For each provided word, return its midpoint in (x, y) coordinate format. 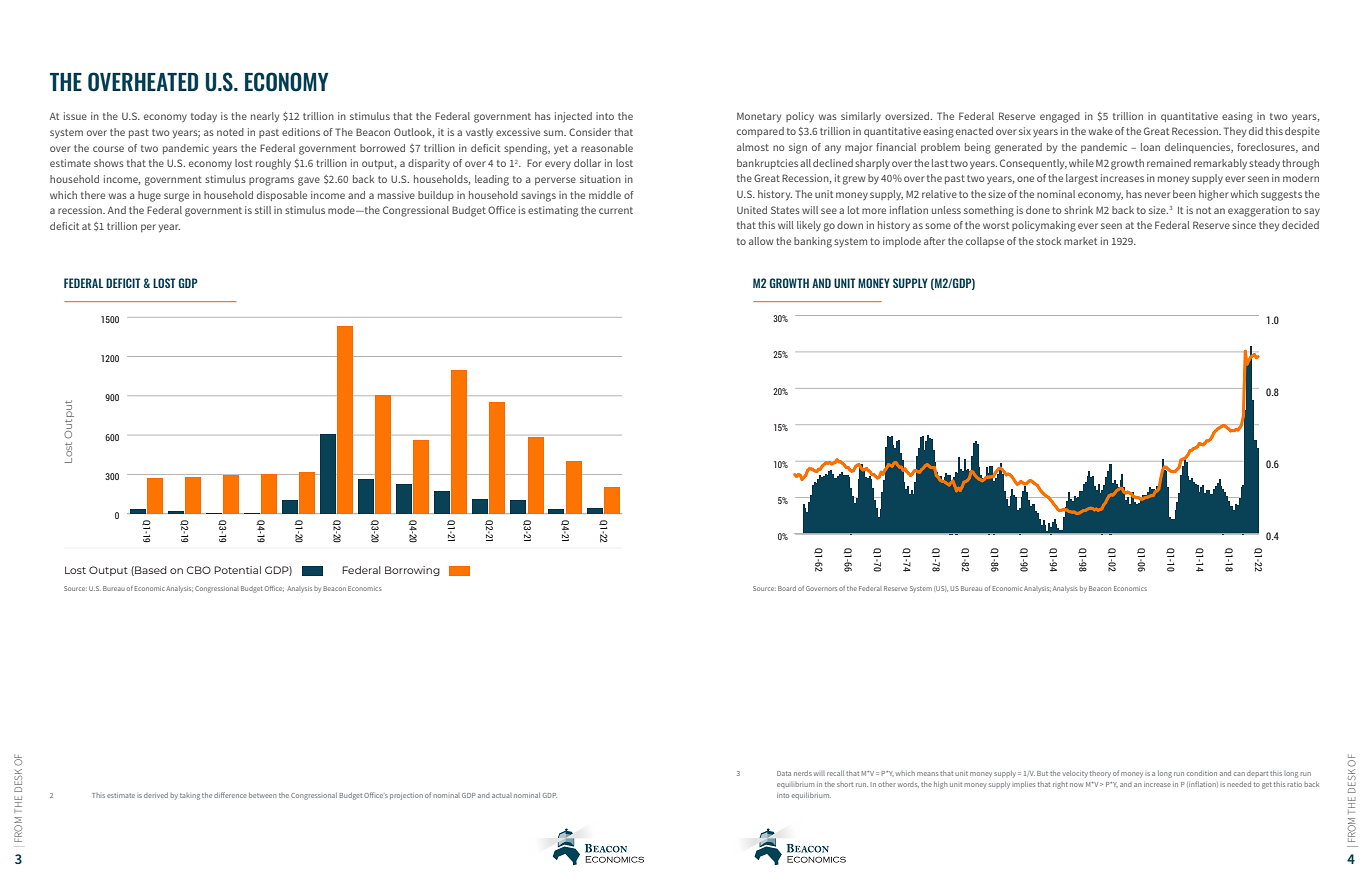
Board (787, 588)
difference (230, 795)
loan (1150, 147)
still (263, 210)
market (1080, 241)
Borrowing (412, 571)
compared (760, 132)
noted (230, 132)
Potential (237, 570)
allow (761, 241)
